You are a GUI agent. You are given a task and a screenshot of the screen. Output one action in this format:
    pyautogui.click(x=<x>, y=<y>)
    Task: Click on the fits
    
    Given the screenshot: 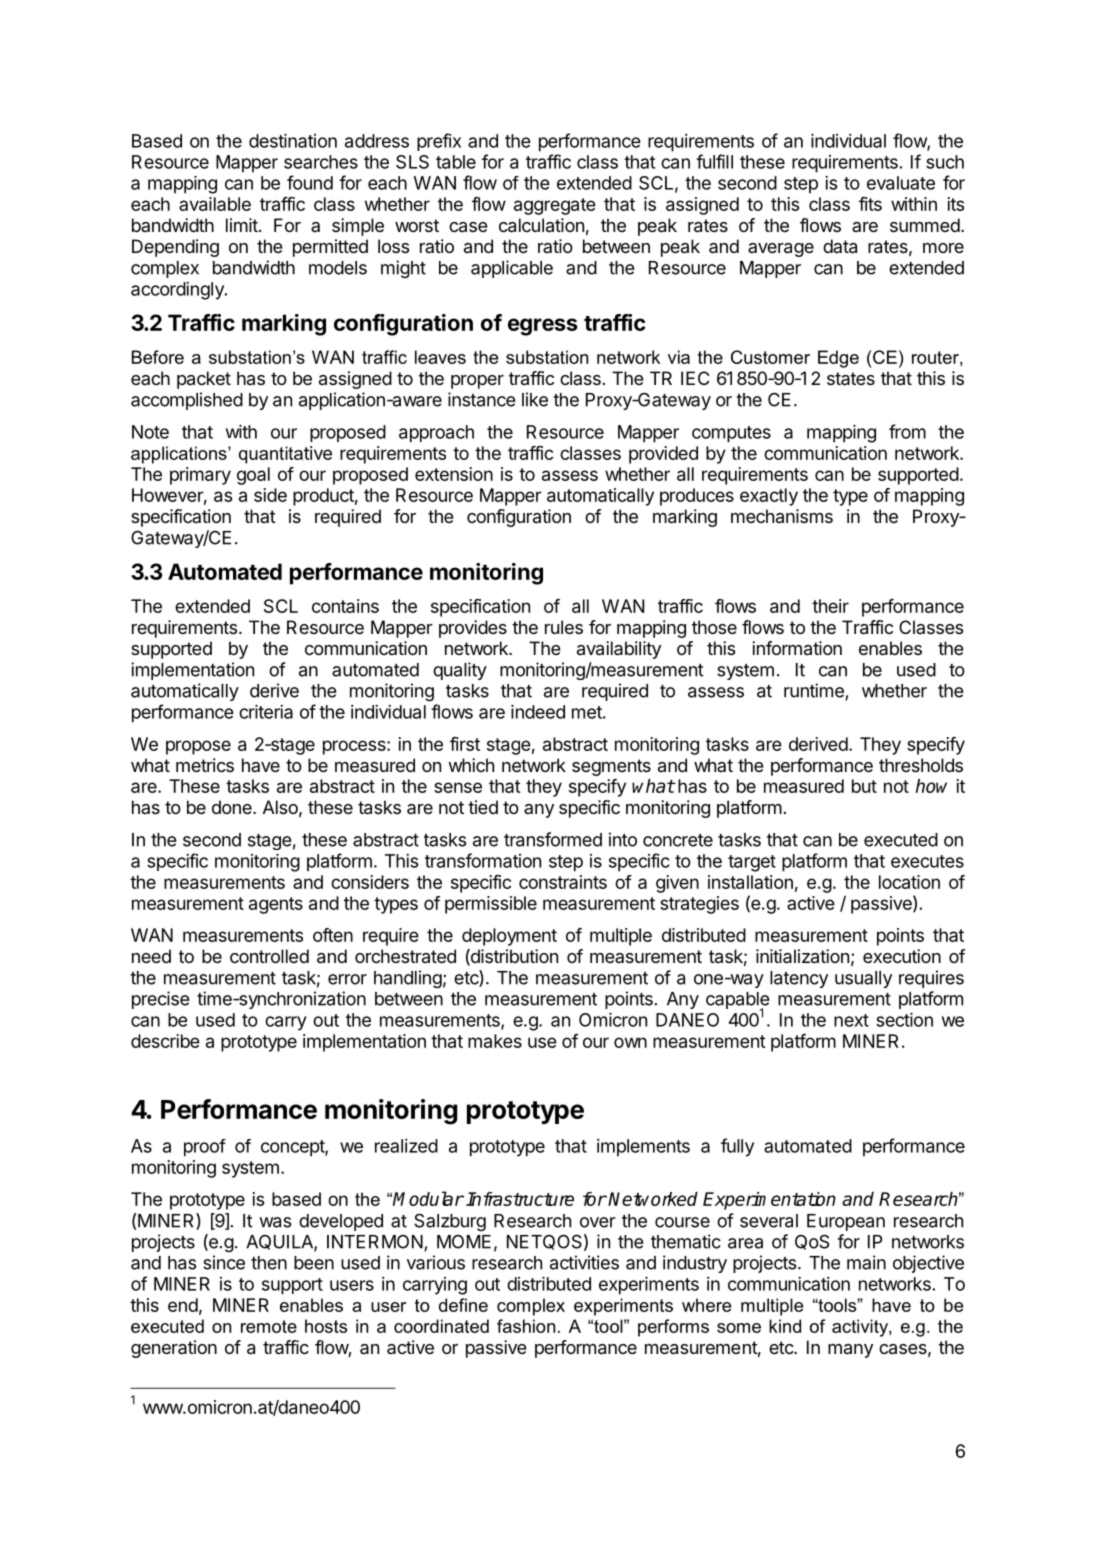 What is the action you would take?
    pyautogui.click(x=870, y=204)
